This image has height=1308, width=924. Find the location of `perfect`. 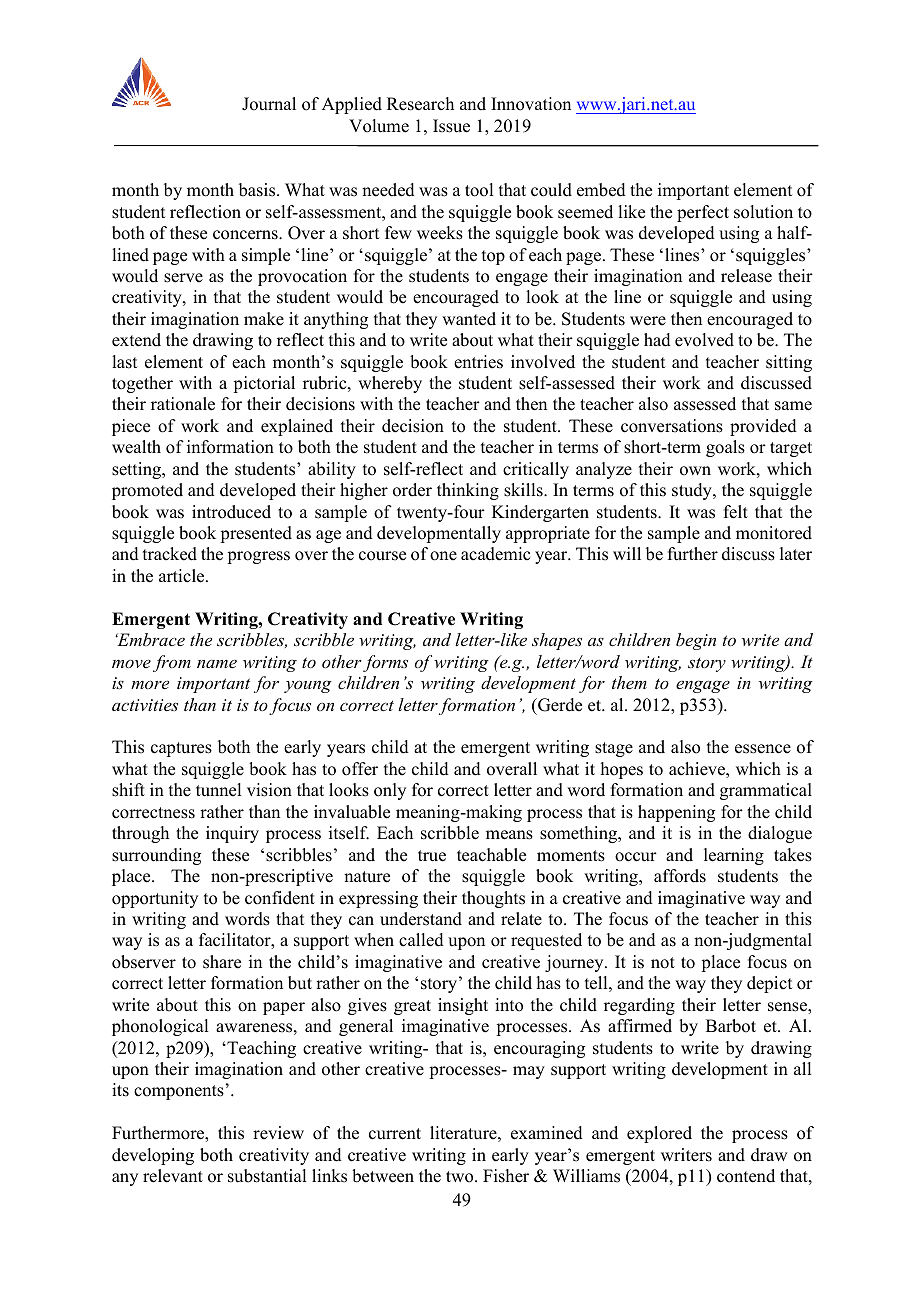

perfect is located at coordinates (703, 213).
